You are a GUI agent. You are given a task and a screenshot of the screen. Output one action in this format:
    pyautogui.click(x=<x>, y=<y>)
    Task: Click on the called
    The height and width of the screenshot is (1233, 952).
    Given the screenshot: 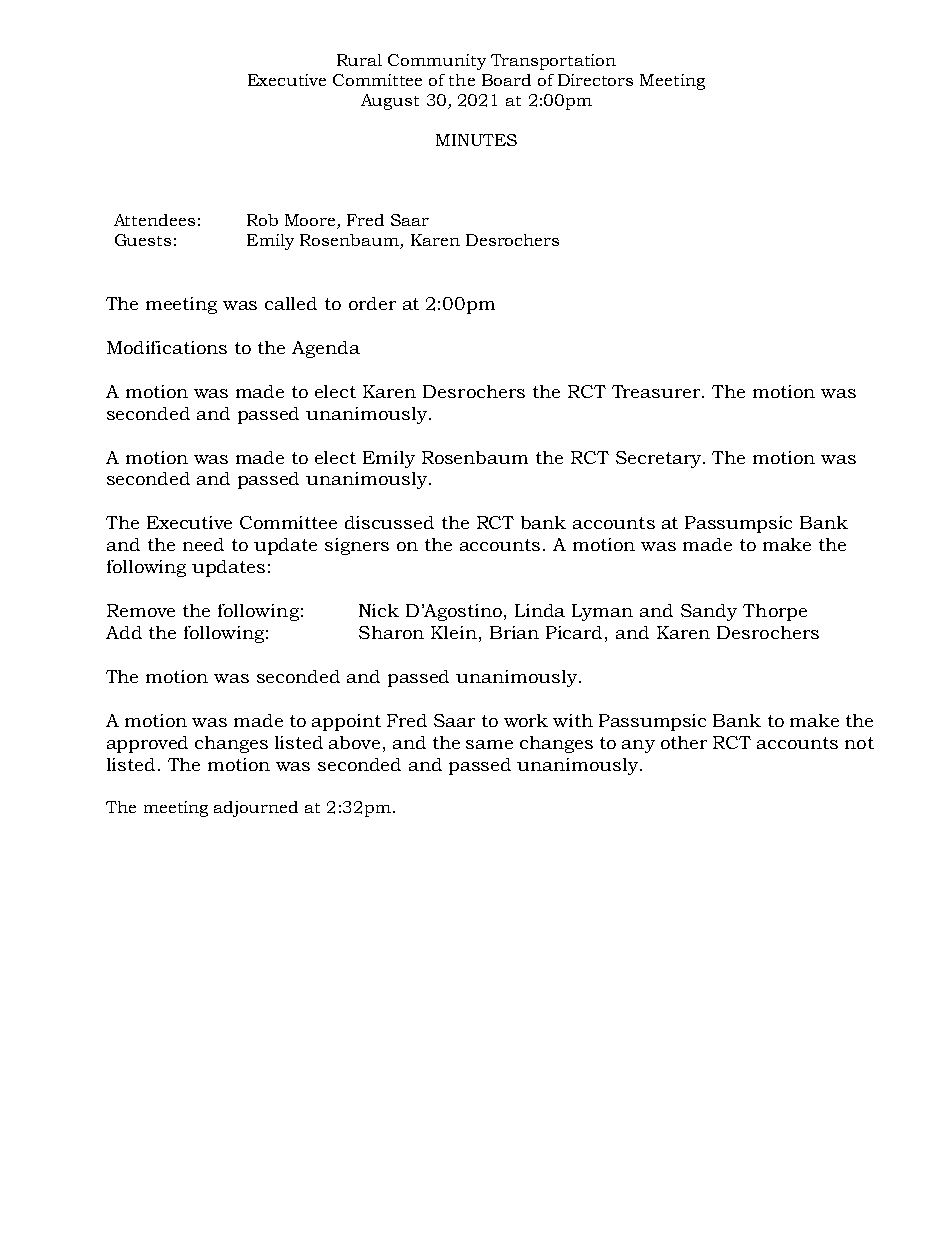 What is the action you would take?
    pyautogui.click(x=291, y=303)
